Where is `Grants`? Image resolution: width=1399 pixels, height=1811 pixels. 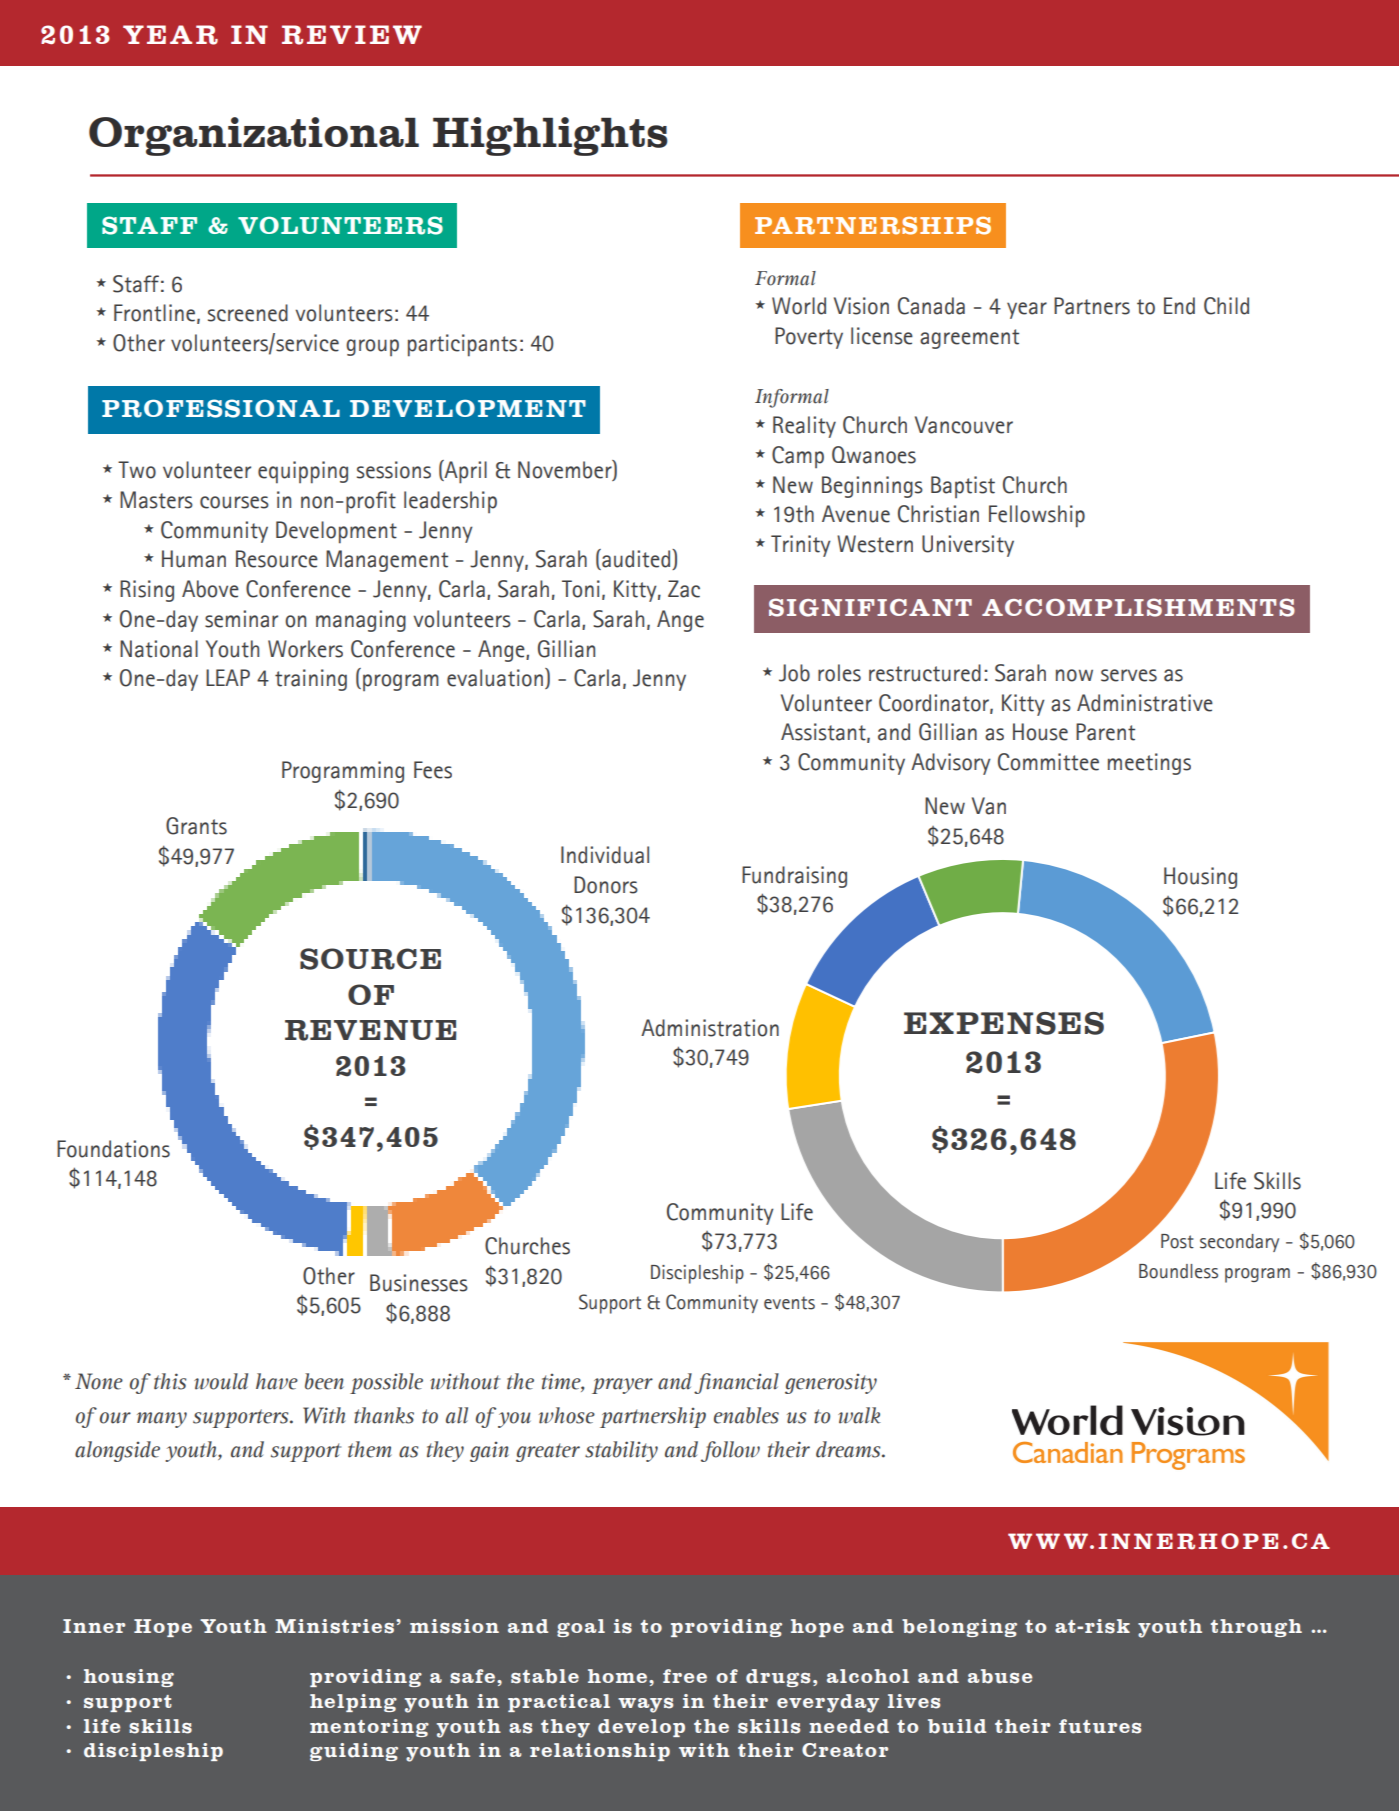
Grants is located at coordinates (196, 826).
